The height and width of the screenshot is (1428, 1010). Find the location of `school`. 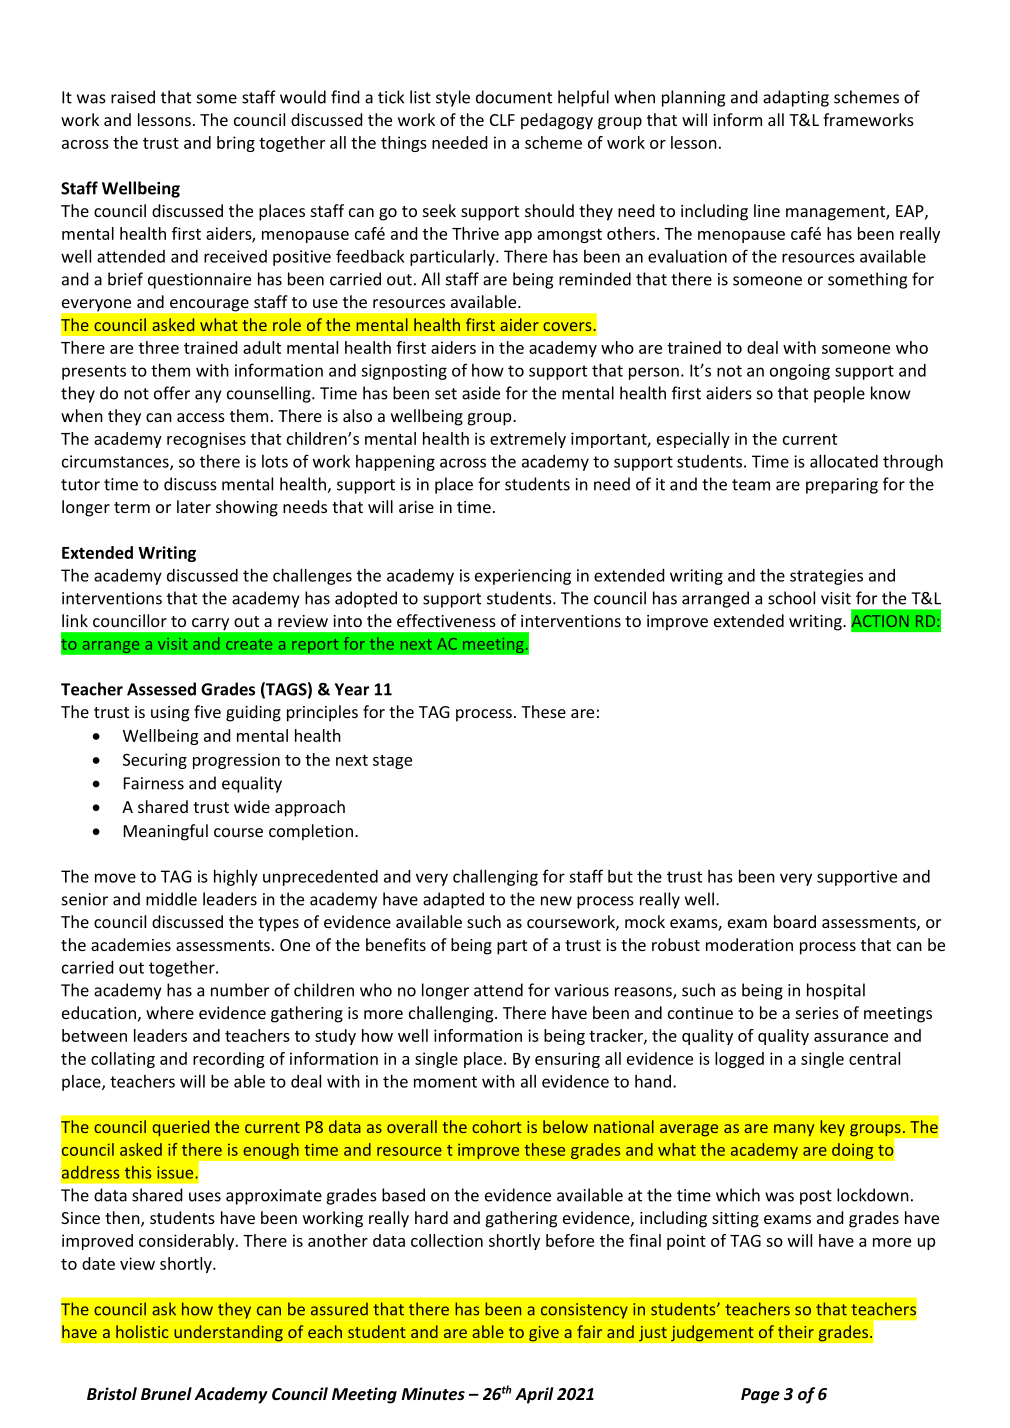

school is located at coordinates (791, 598).
